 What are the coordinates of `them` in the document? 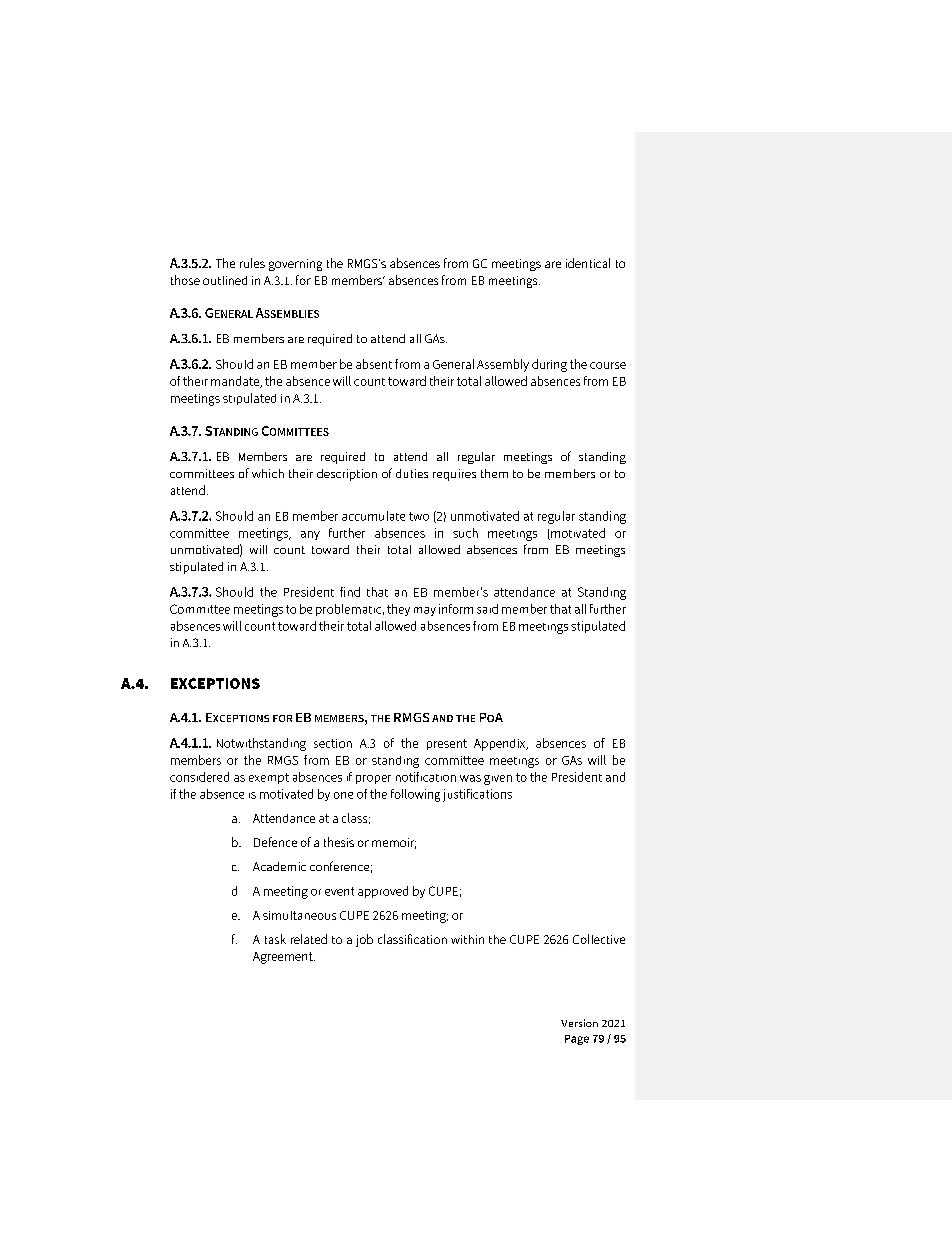 It's located at (494, 473).
